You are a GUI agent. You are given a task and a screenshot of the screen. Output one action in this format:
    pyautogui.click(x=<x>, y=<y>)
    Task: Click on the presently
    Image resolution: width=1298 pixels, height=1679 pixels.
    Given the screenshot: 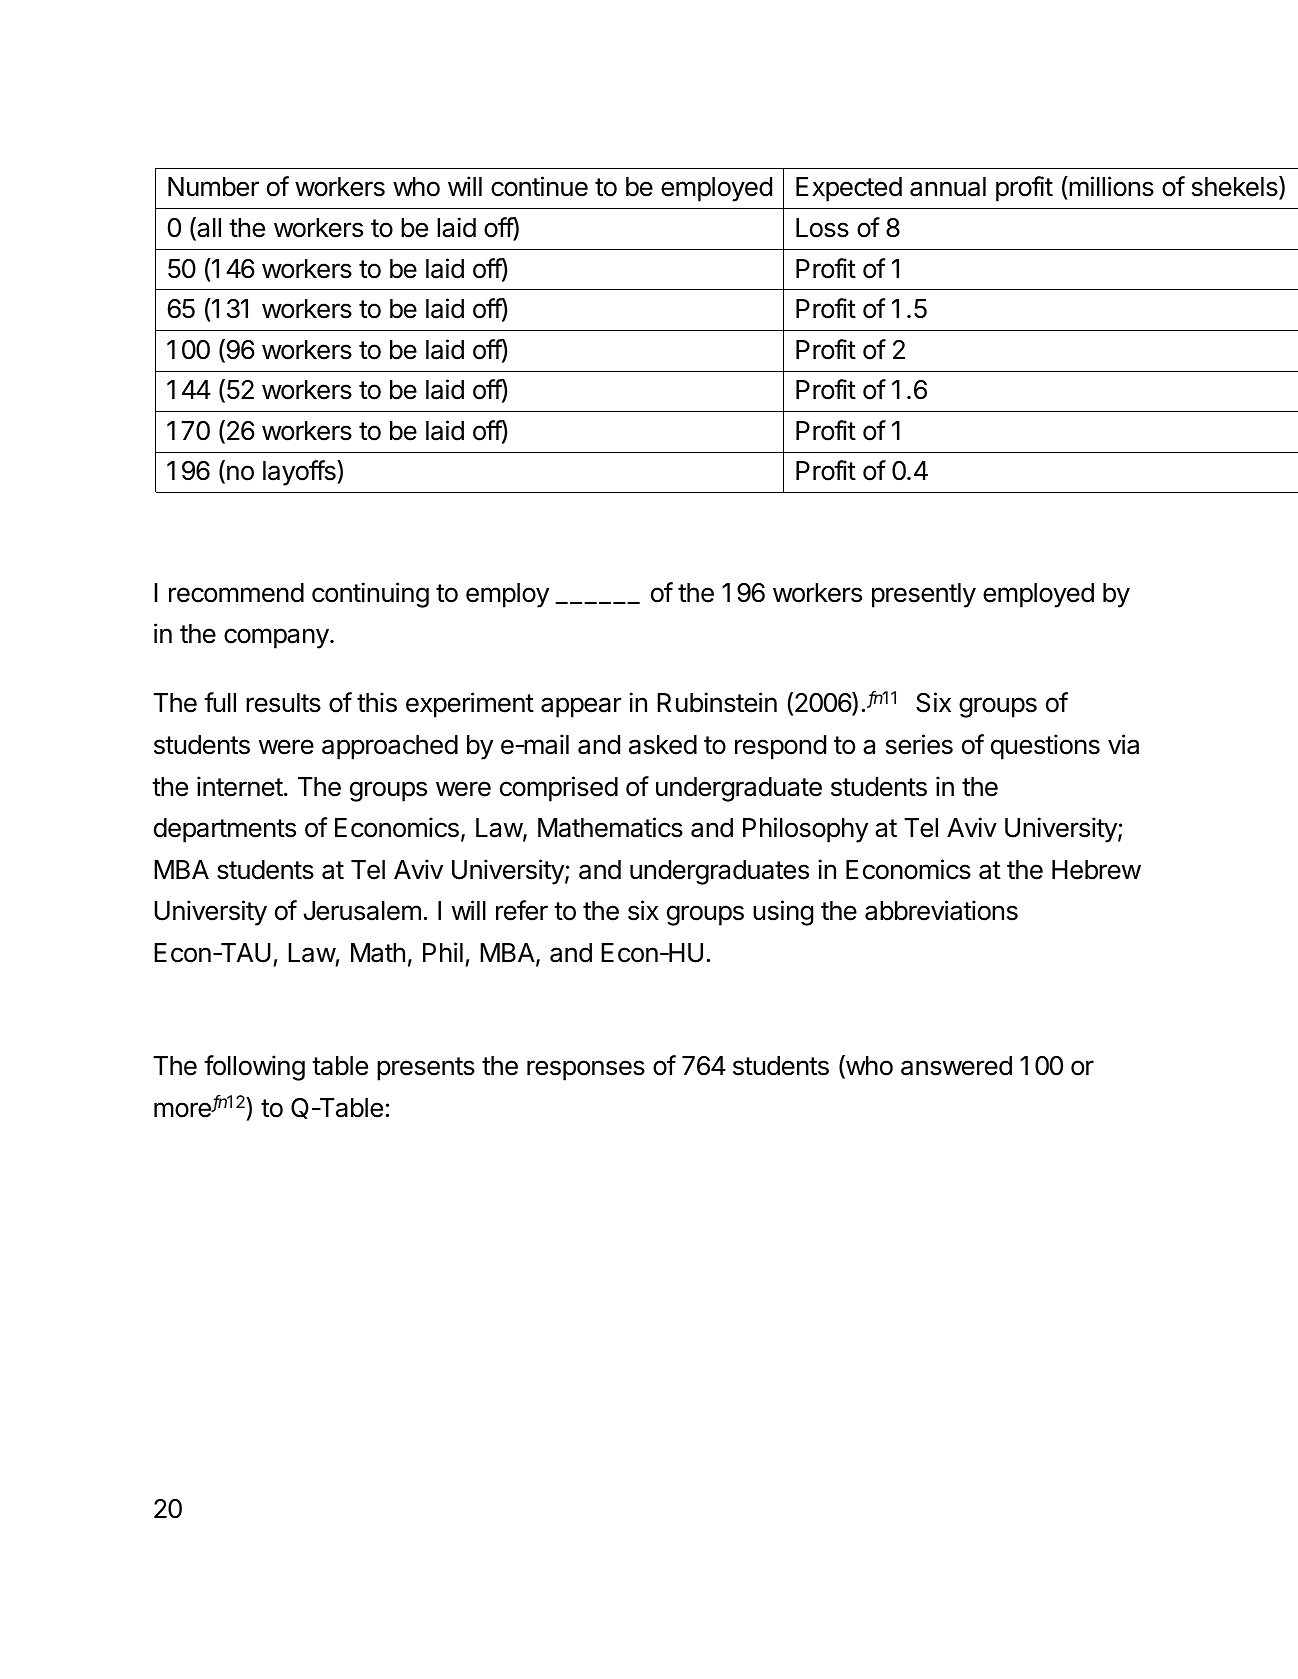 What is the action you would take?
    pyautogui.click(x=924, y=595)
